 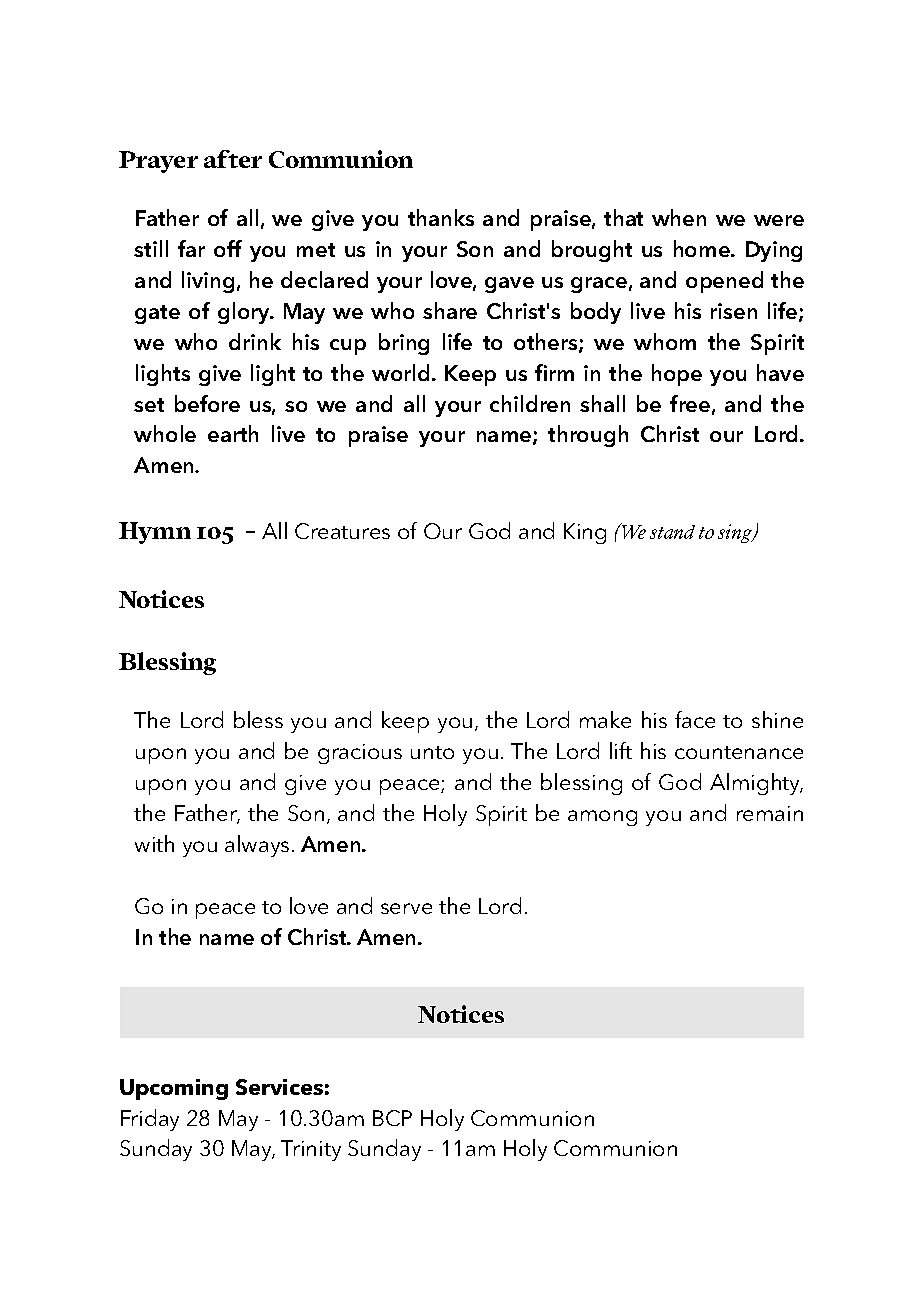 I want to click on unto, so click(x=432, y=752).
